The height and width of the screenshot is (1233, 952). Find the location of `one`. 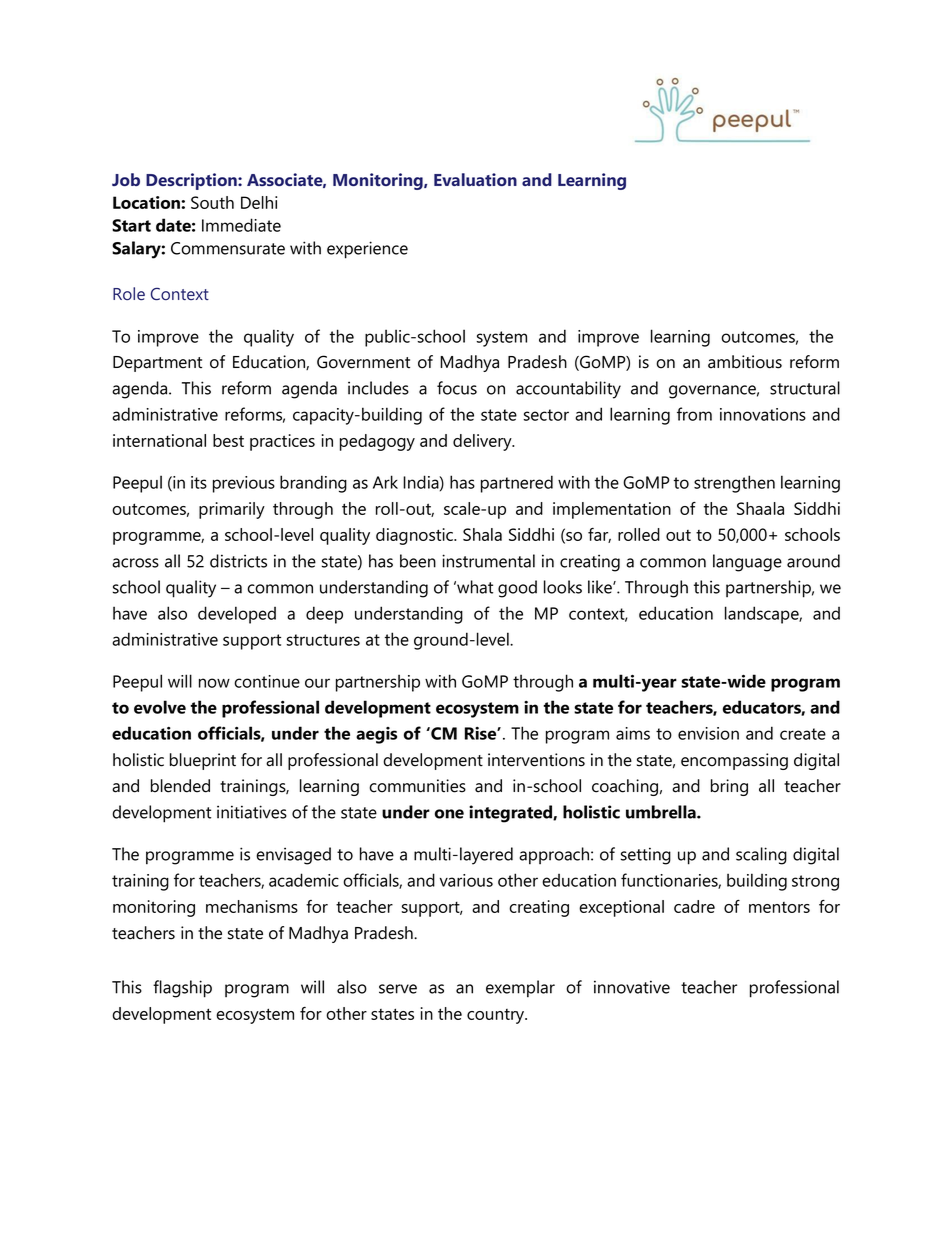

one is located at coordinates (449, 814).
